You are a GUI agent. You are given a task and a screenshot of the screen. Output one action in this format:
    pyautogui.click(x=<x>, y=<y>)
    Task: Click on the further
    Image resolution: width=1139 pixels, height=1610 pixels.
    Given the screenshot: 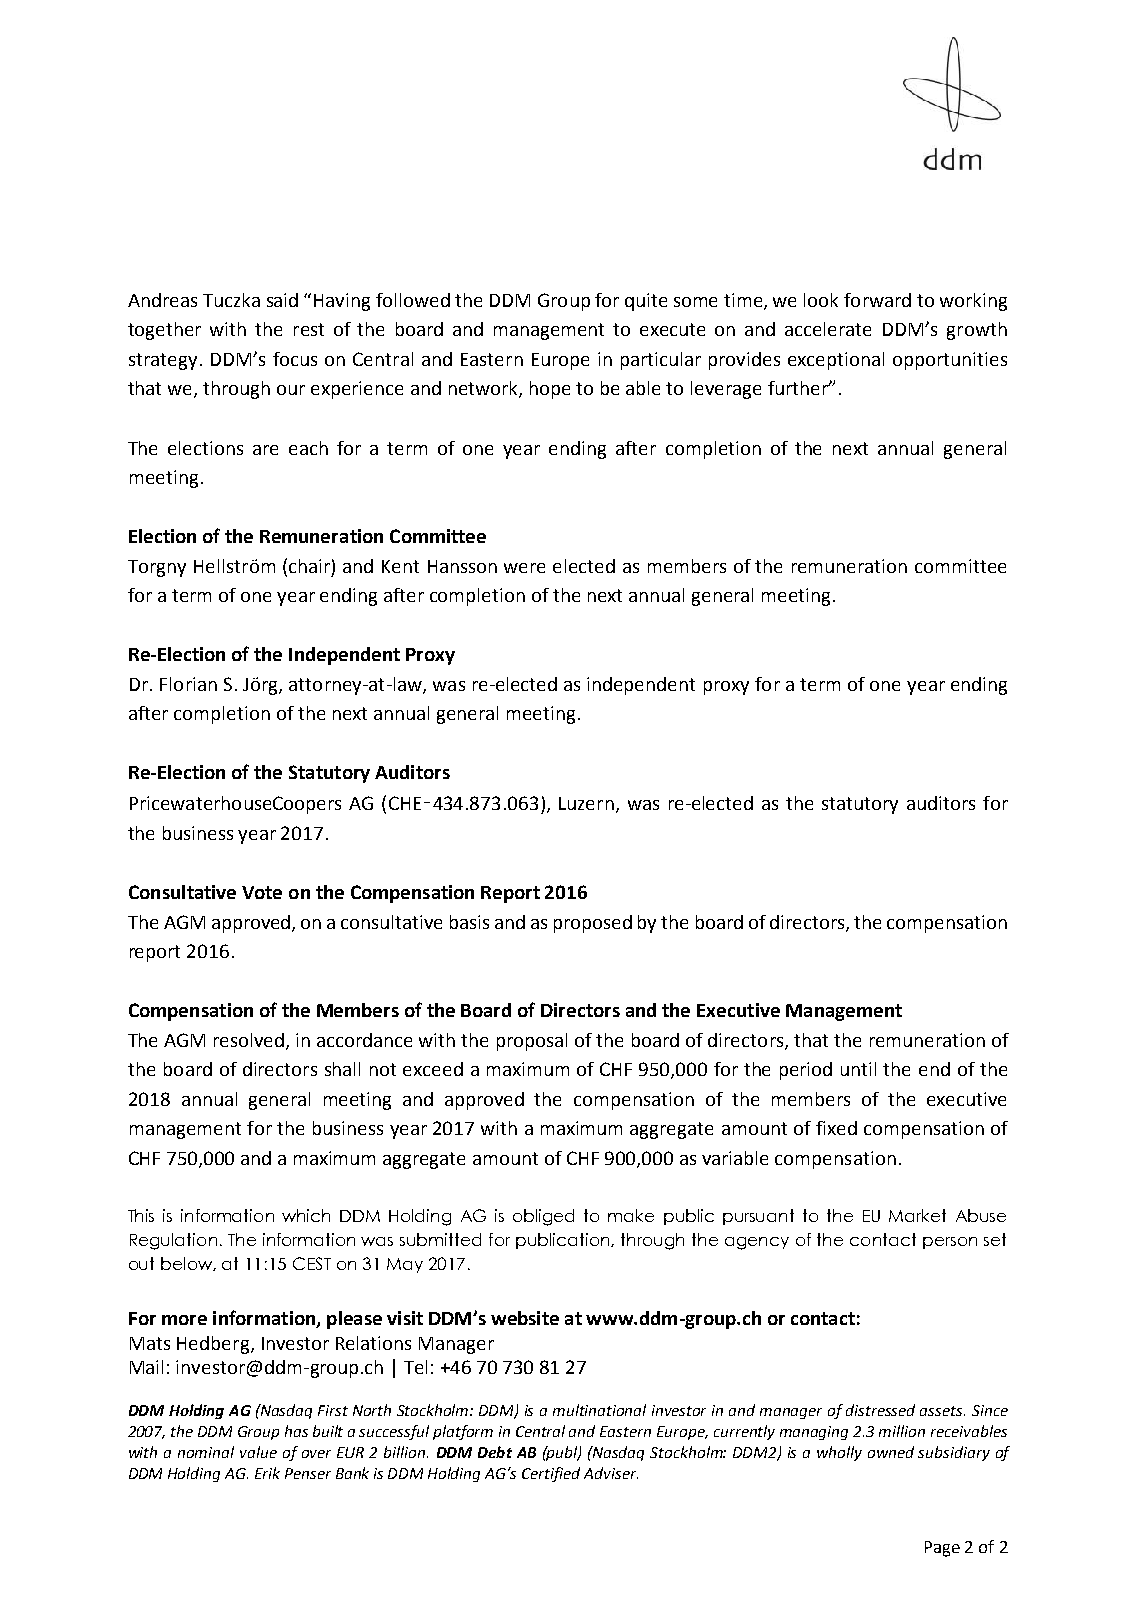 What is the action you would take?
    pyautogui.click(x=799, y=388)
